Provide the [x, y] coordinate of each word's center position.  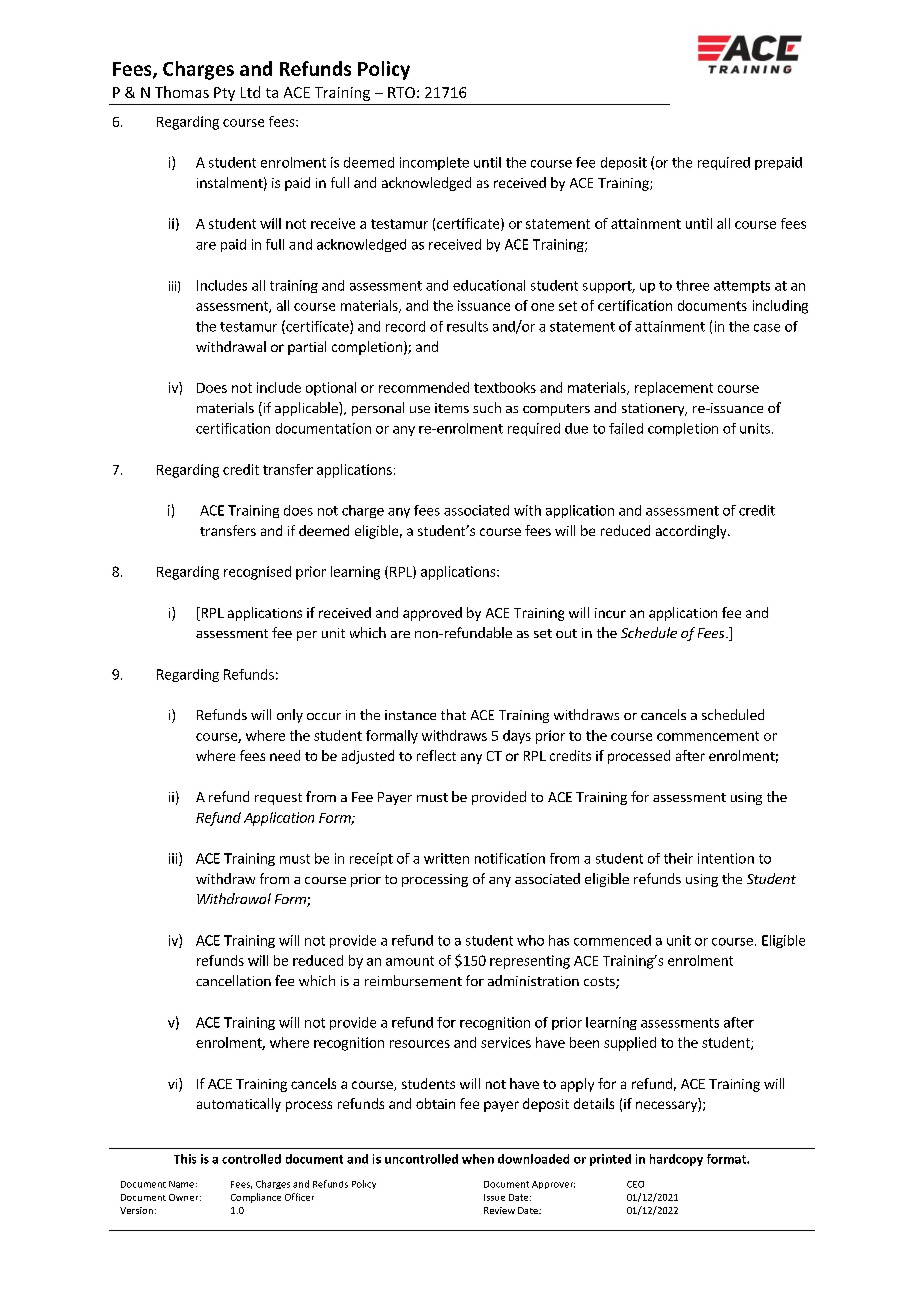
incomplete [434, 163]
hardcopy [676, 1160]
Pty [224, 94]
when [478, 1159]
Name [181, 1184]
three [692, 285]
